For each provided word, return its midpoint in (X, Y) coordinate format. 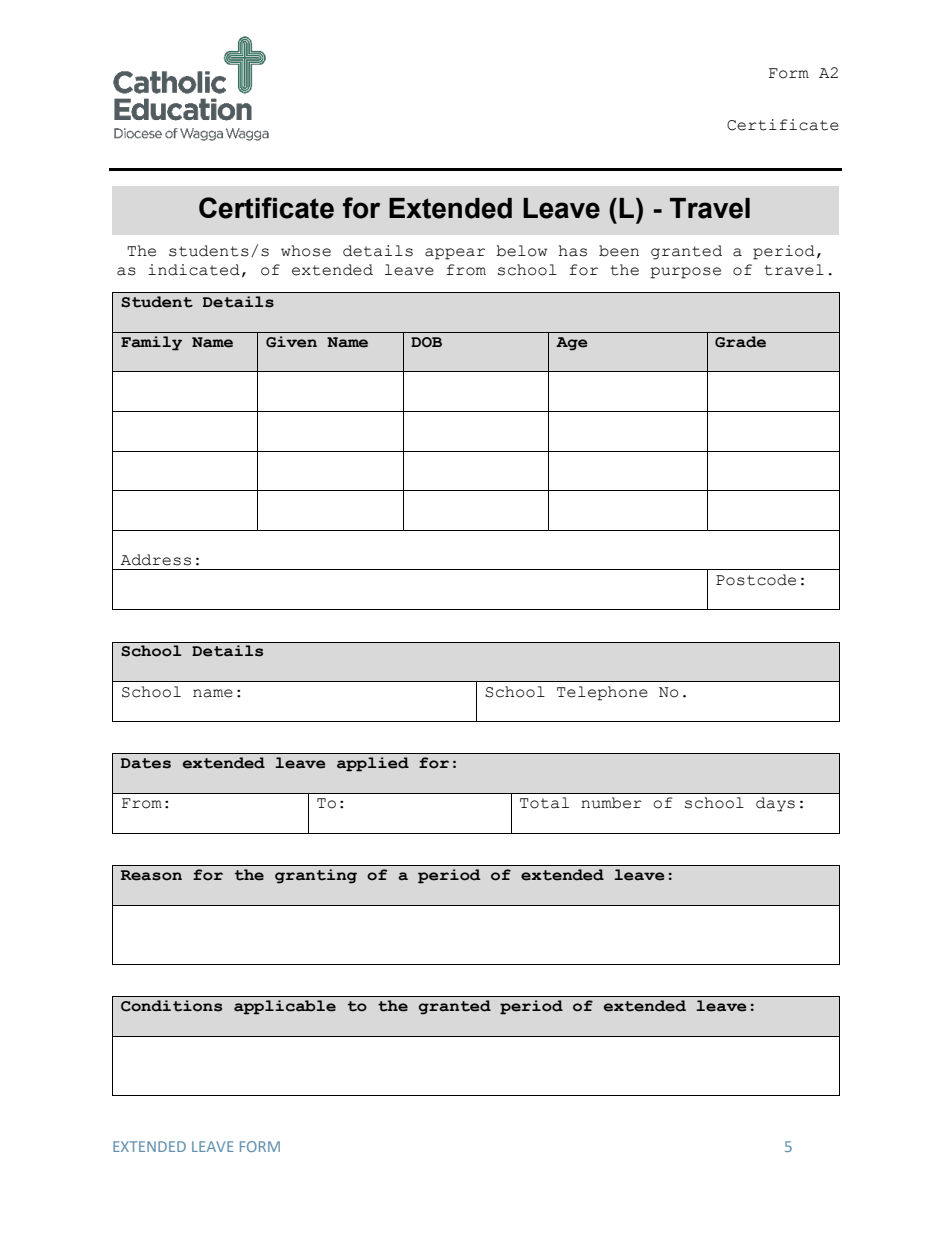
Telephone (602, 693)
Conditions (171, 1006)
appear (455, 254)
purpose (686, 273)
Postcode (756, 580)
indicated (194, 270)
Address (156, 560)
